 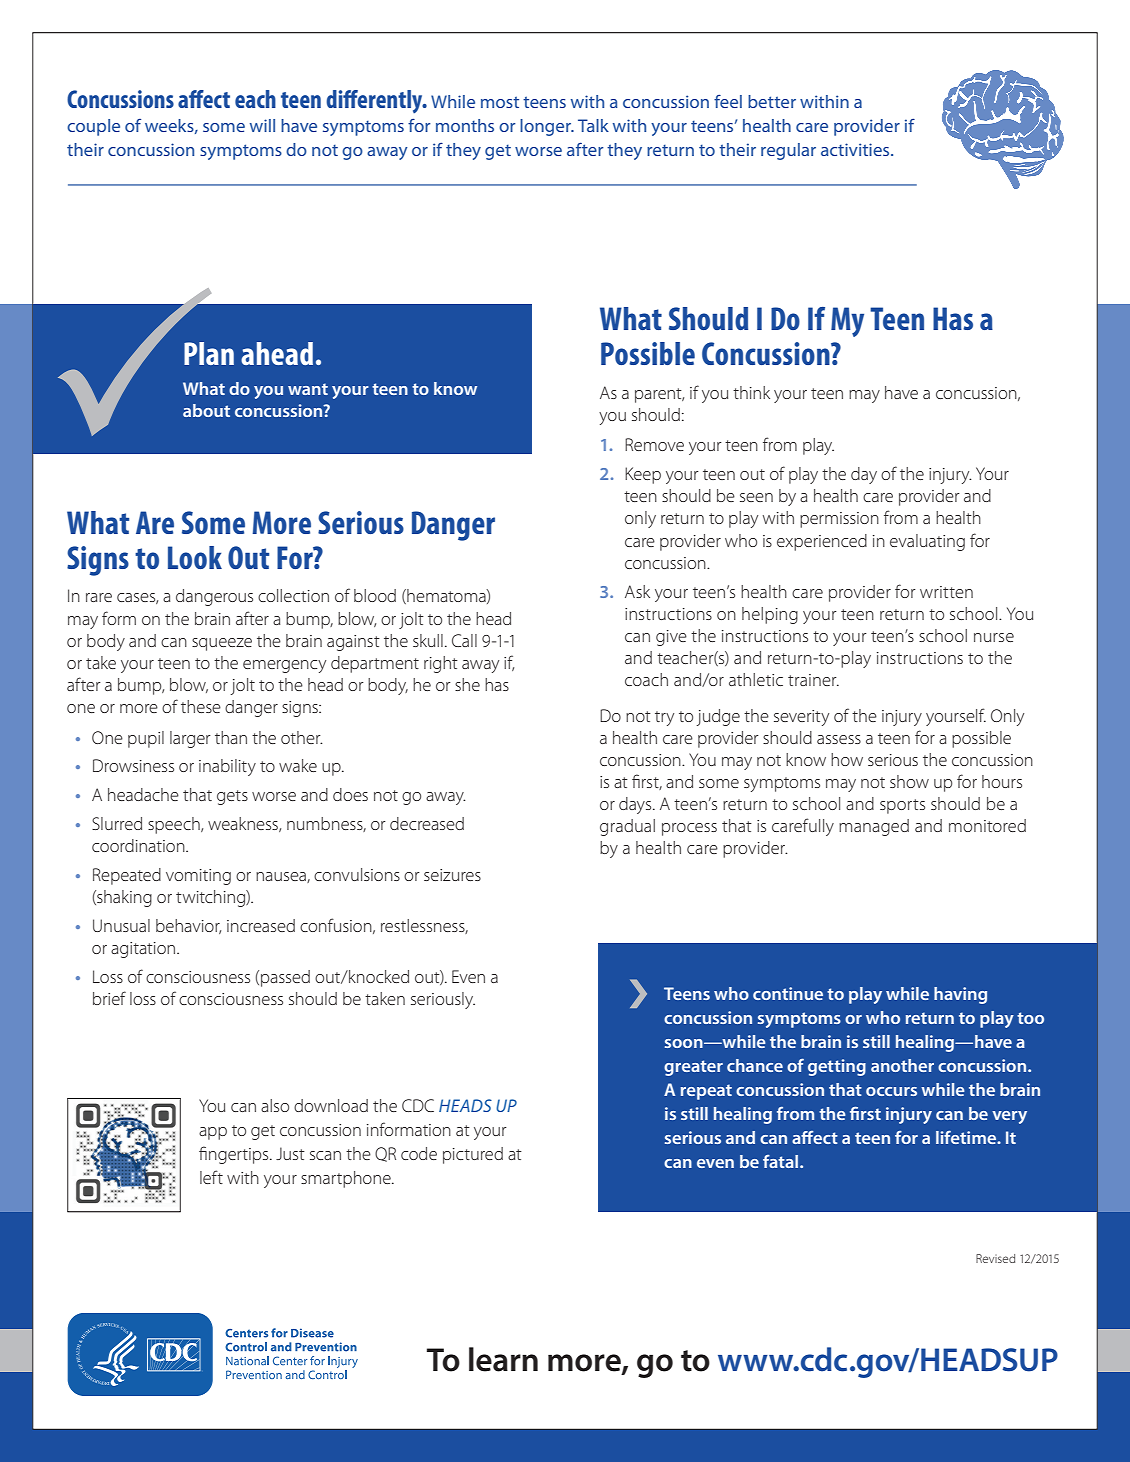 I want to click on seizures, so click(x=452, y=875).
